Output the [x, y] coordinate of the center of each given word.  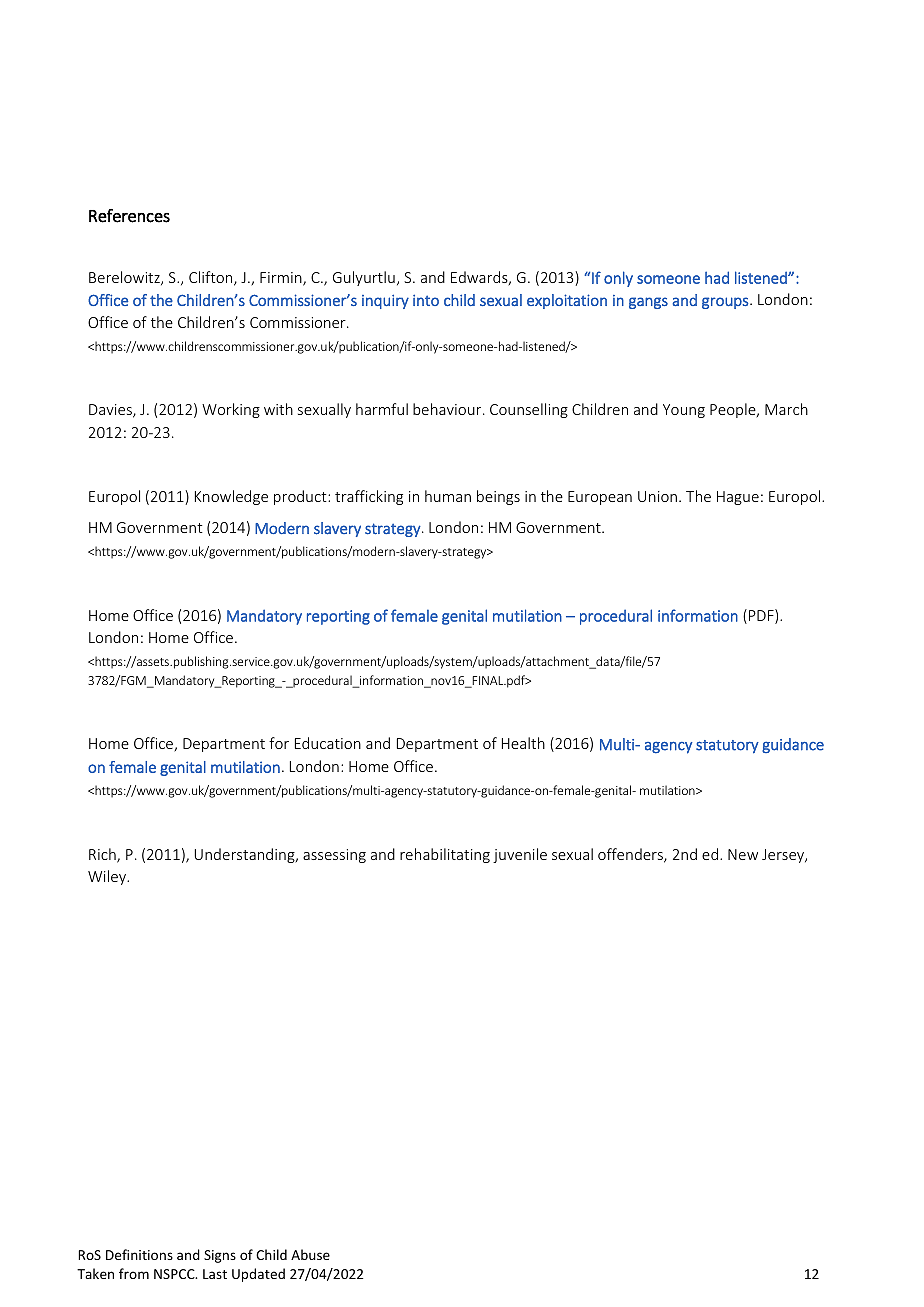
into [426, 300]
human [448, 496]
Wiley [108, 877]
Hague [738, 498]
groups [726, 303]
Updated [258, 1275]
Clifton [212, 278]
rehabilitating [445, 855]
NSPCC [175, 1274]
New [743, 854]
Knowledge [231, 497]
